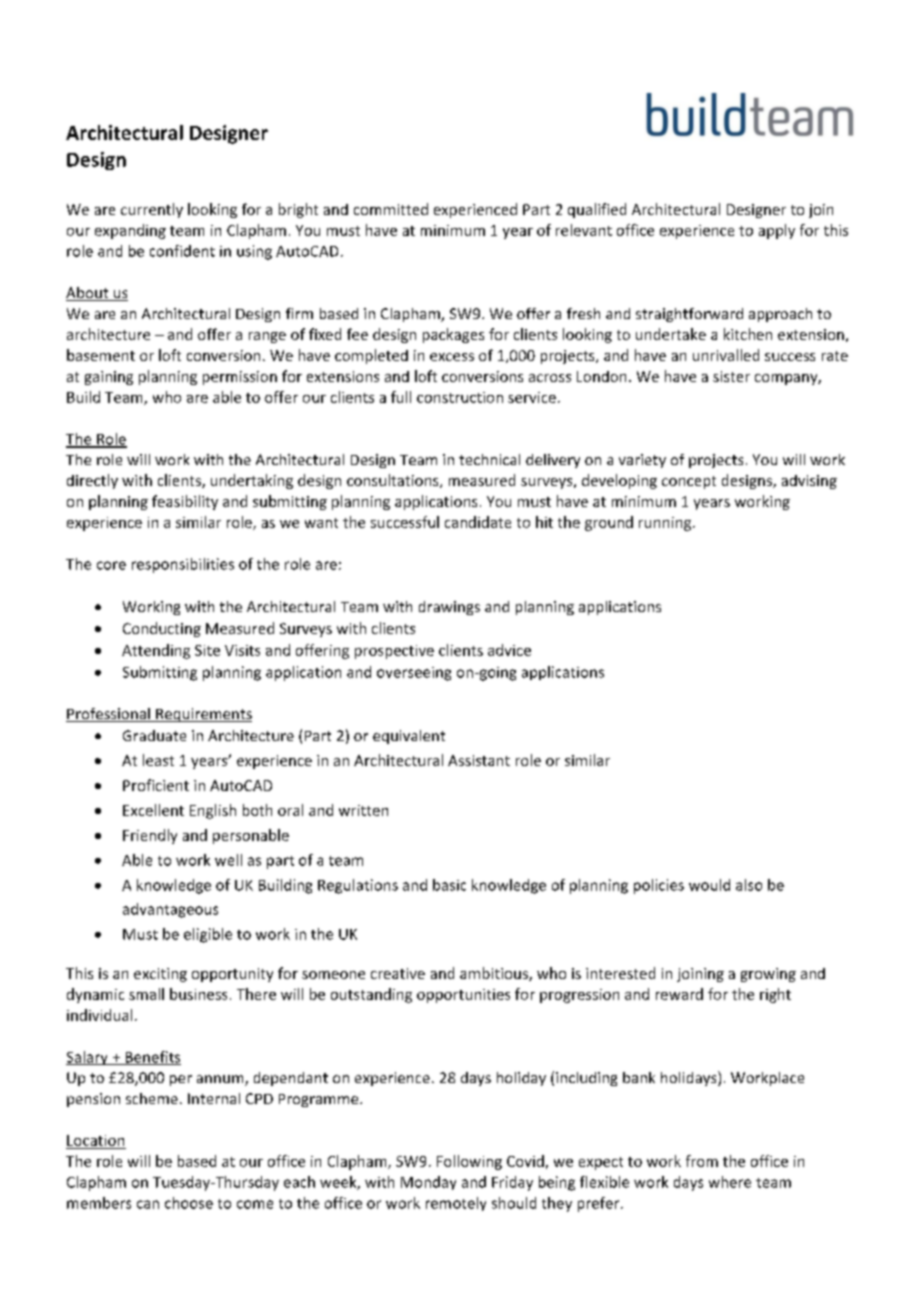 The image size is (924, 1308). I want to click on choose, so click(189, 1203).
